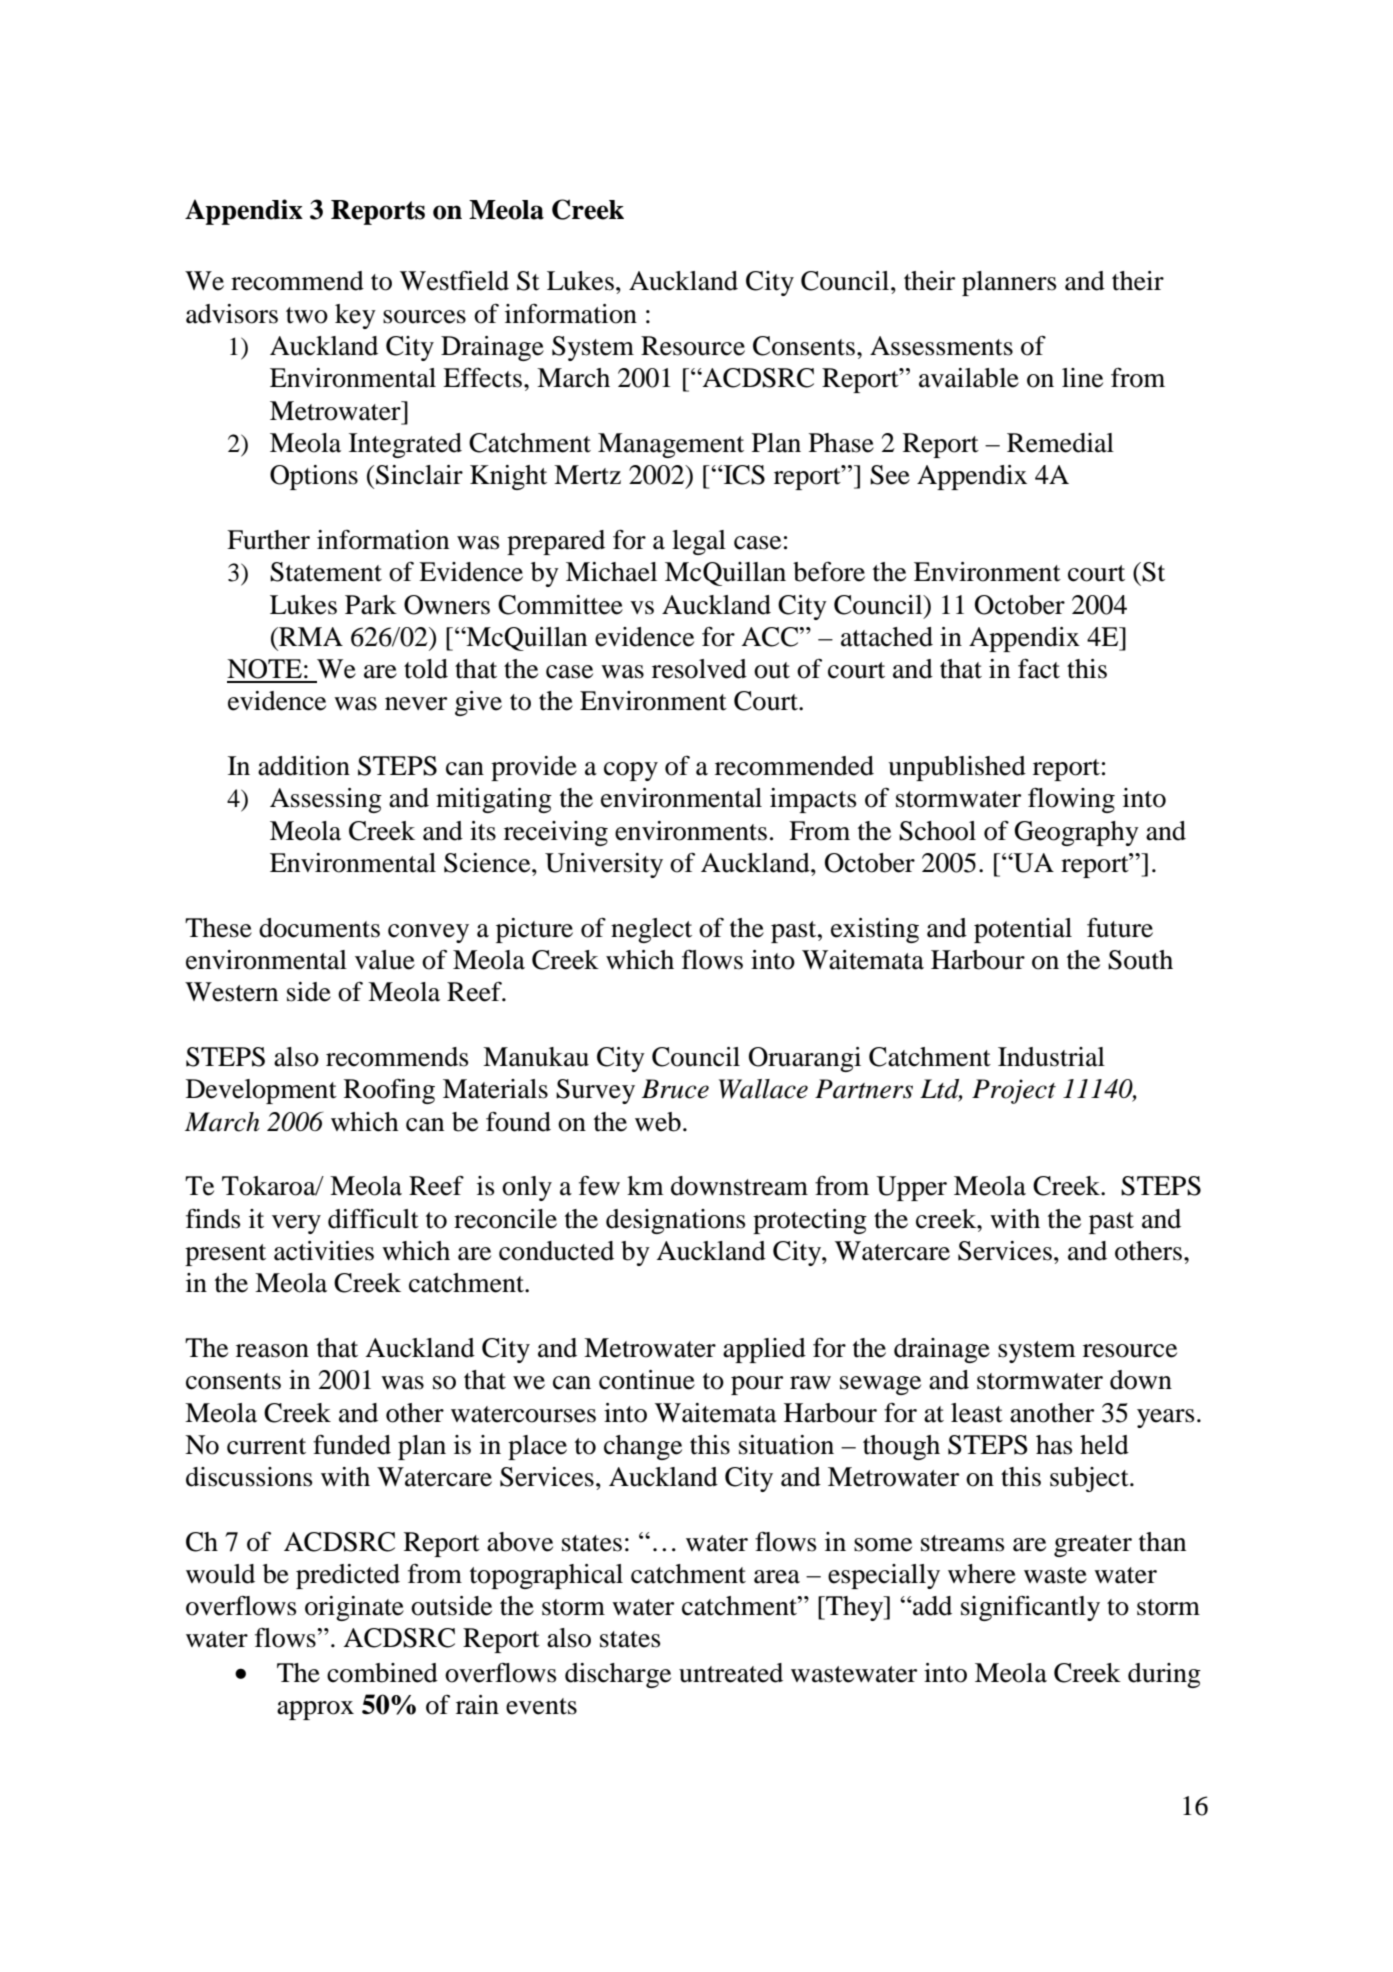 This document has width=1393, height=1972. I want to click on two, so click(307, 315).
